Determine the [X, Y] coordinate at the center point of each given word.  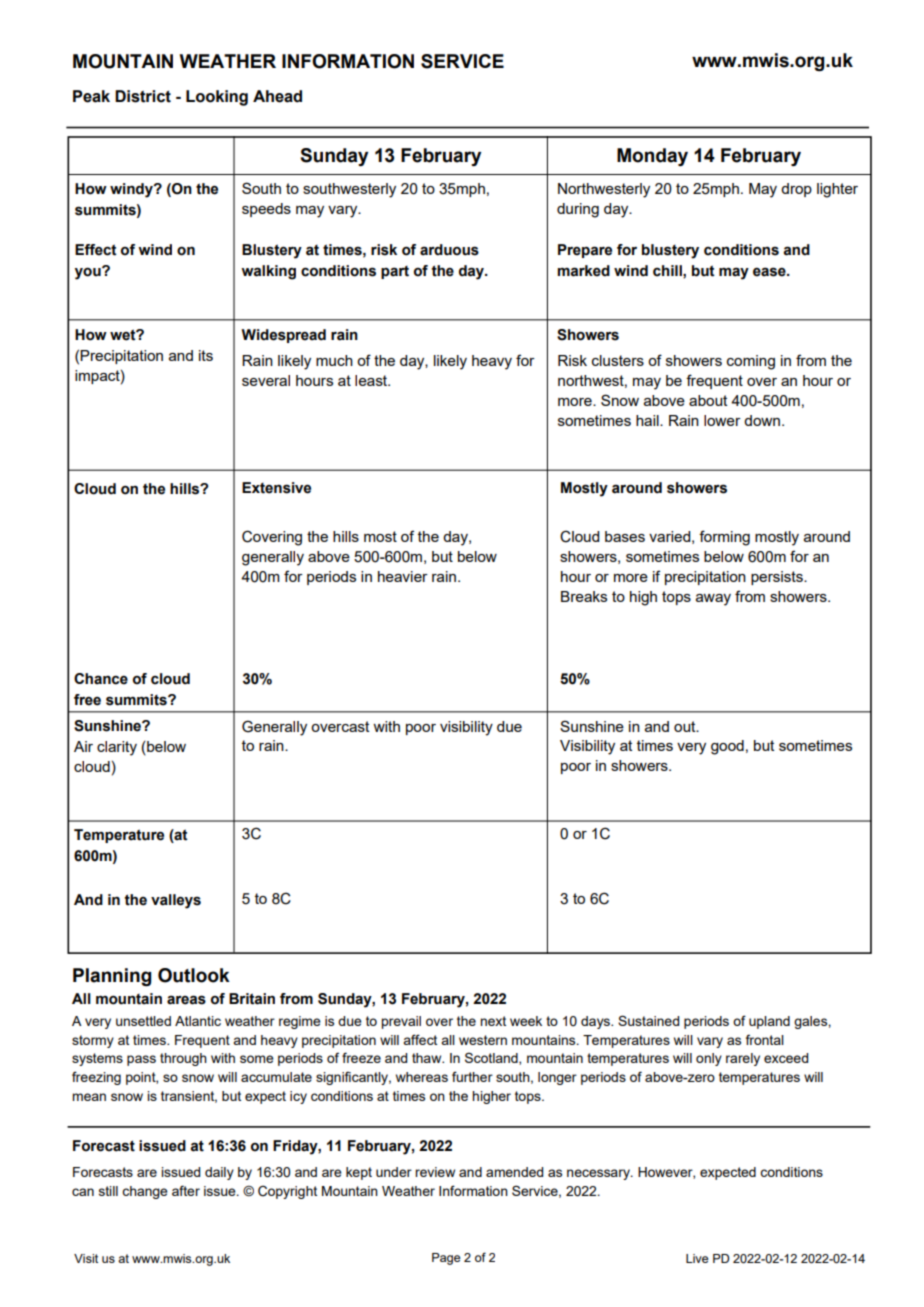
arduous [449, 250]
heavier [403, 576]
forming [724, 538]
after [186, 1190]
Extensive [276, 488]
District [143, 96]
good [727, 747]
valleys [176, 901]
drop [796, 190]
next [493, 1021]
